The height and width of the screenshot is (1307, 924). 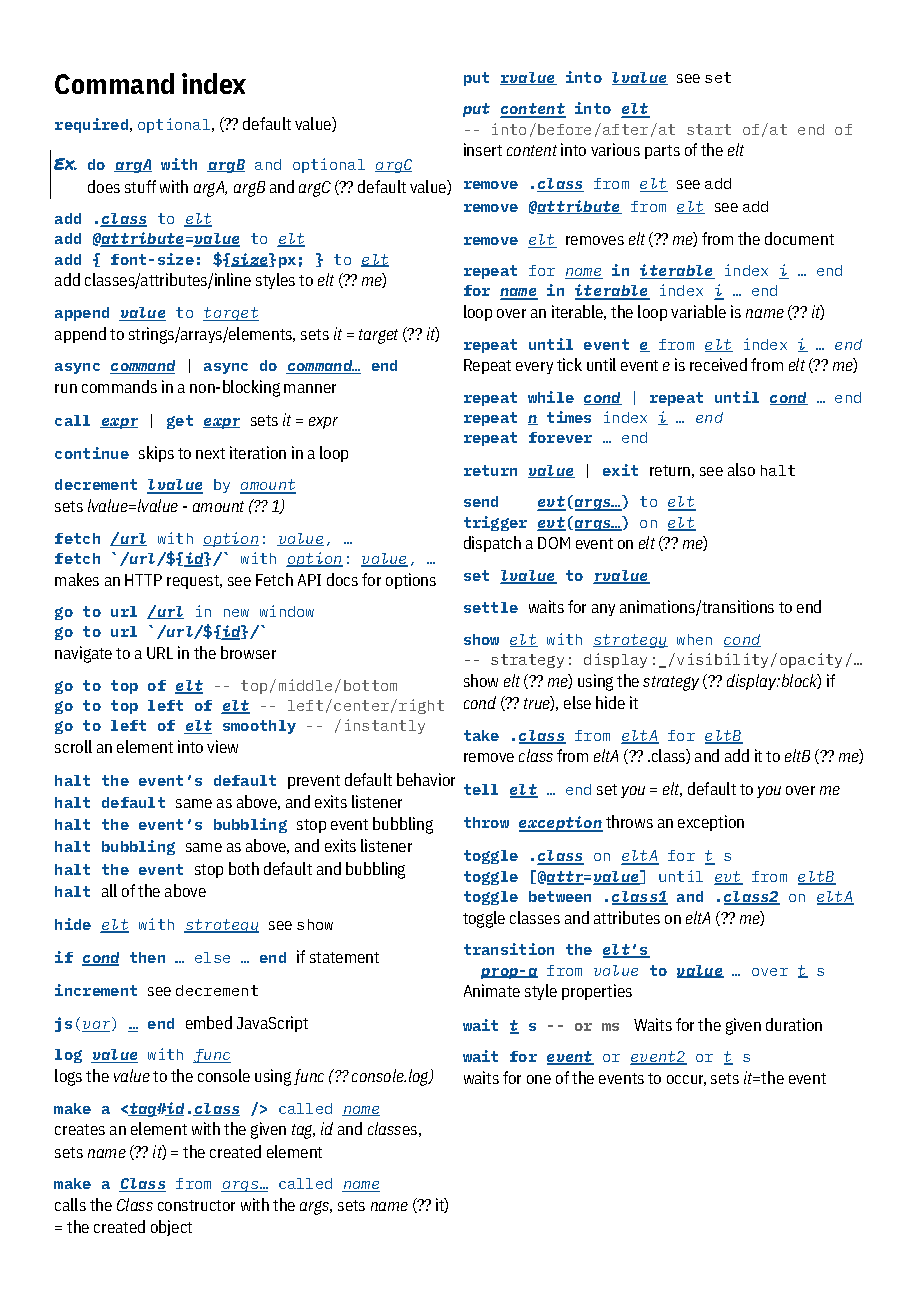 I want to click on then, so click(x=147, y=957).
